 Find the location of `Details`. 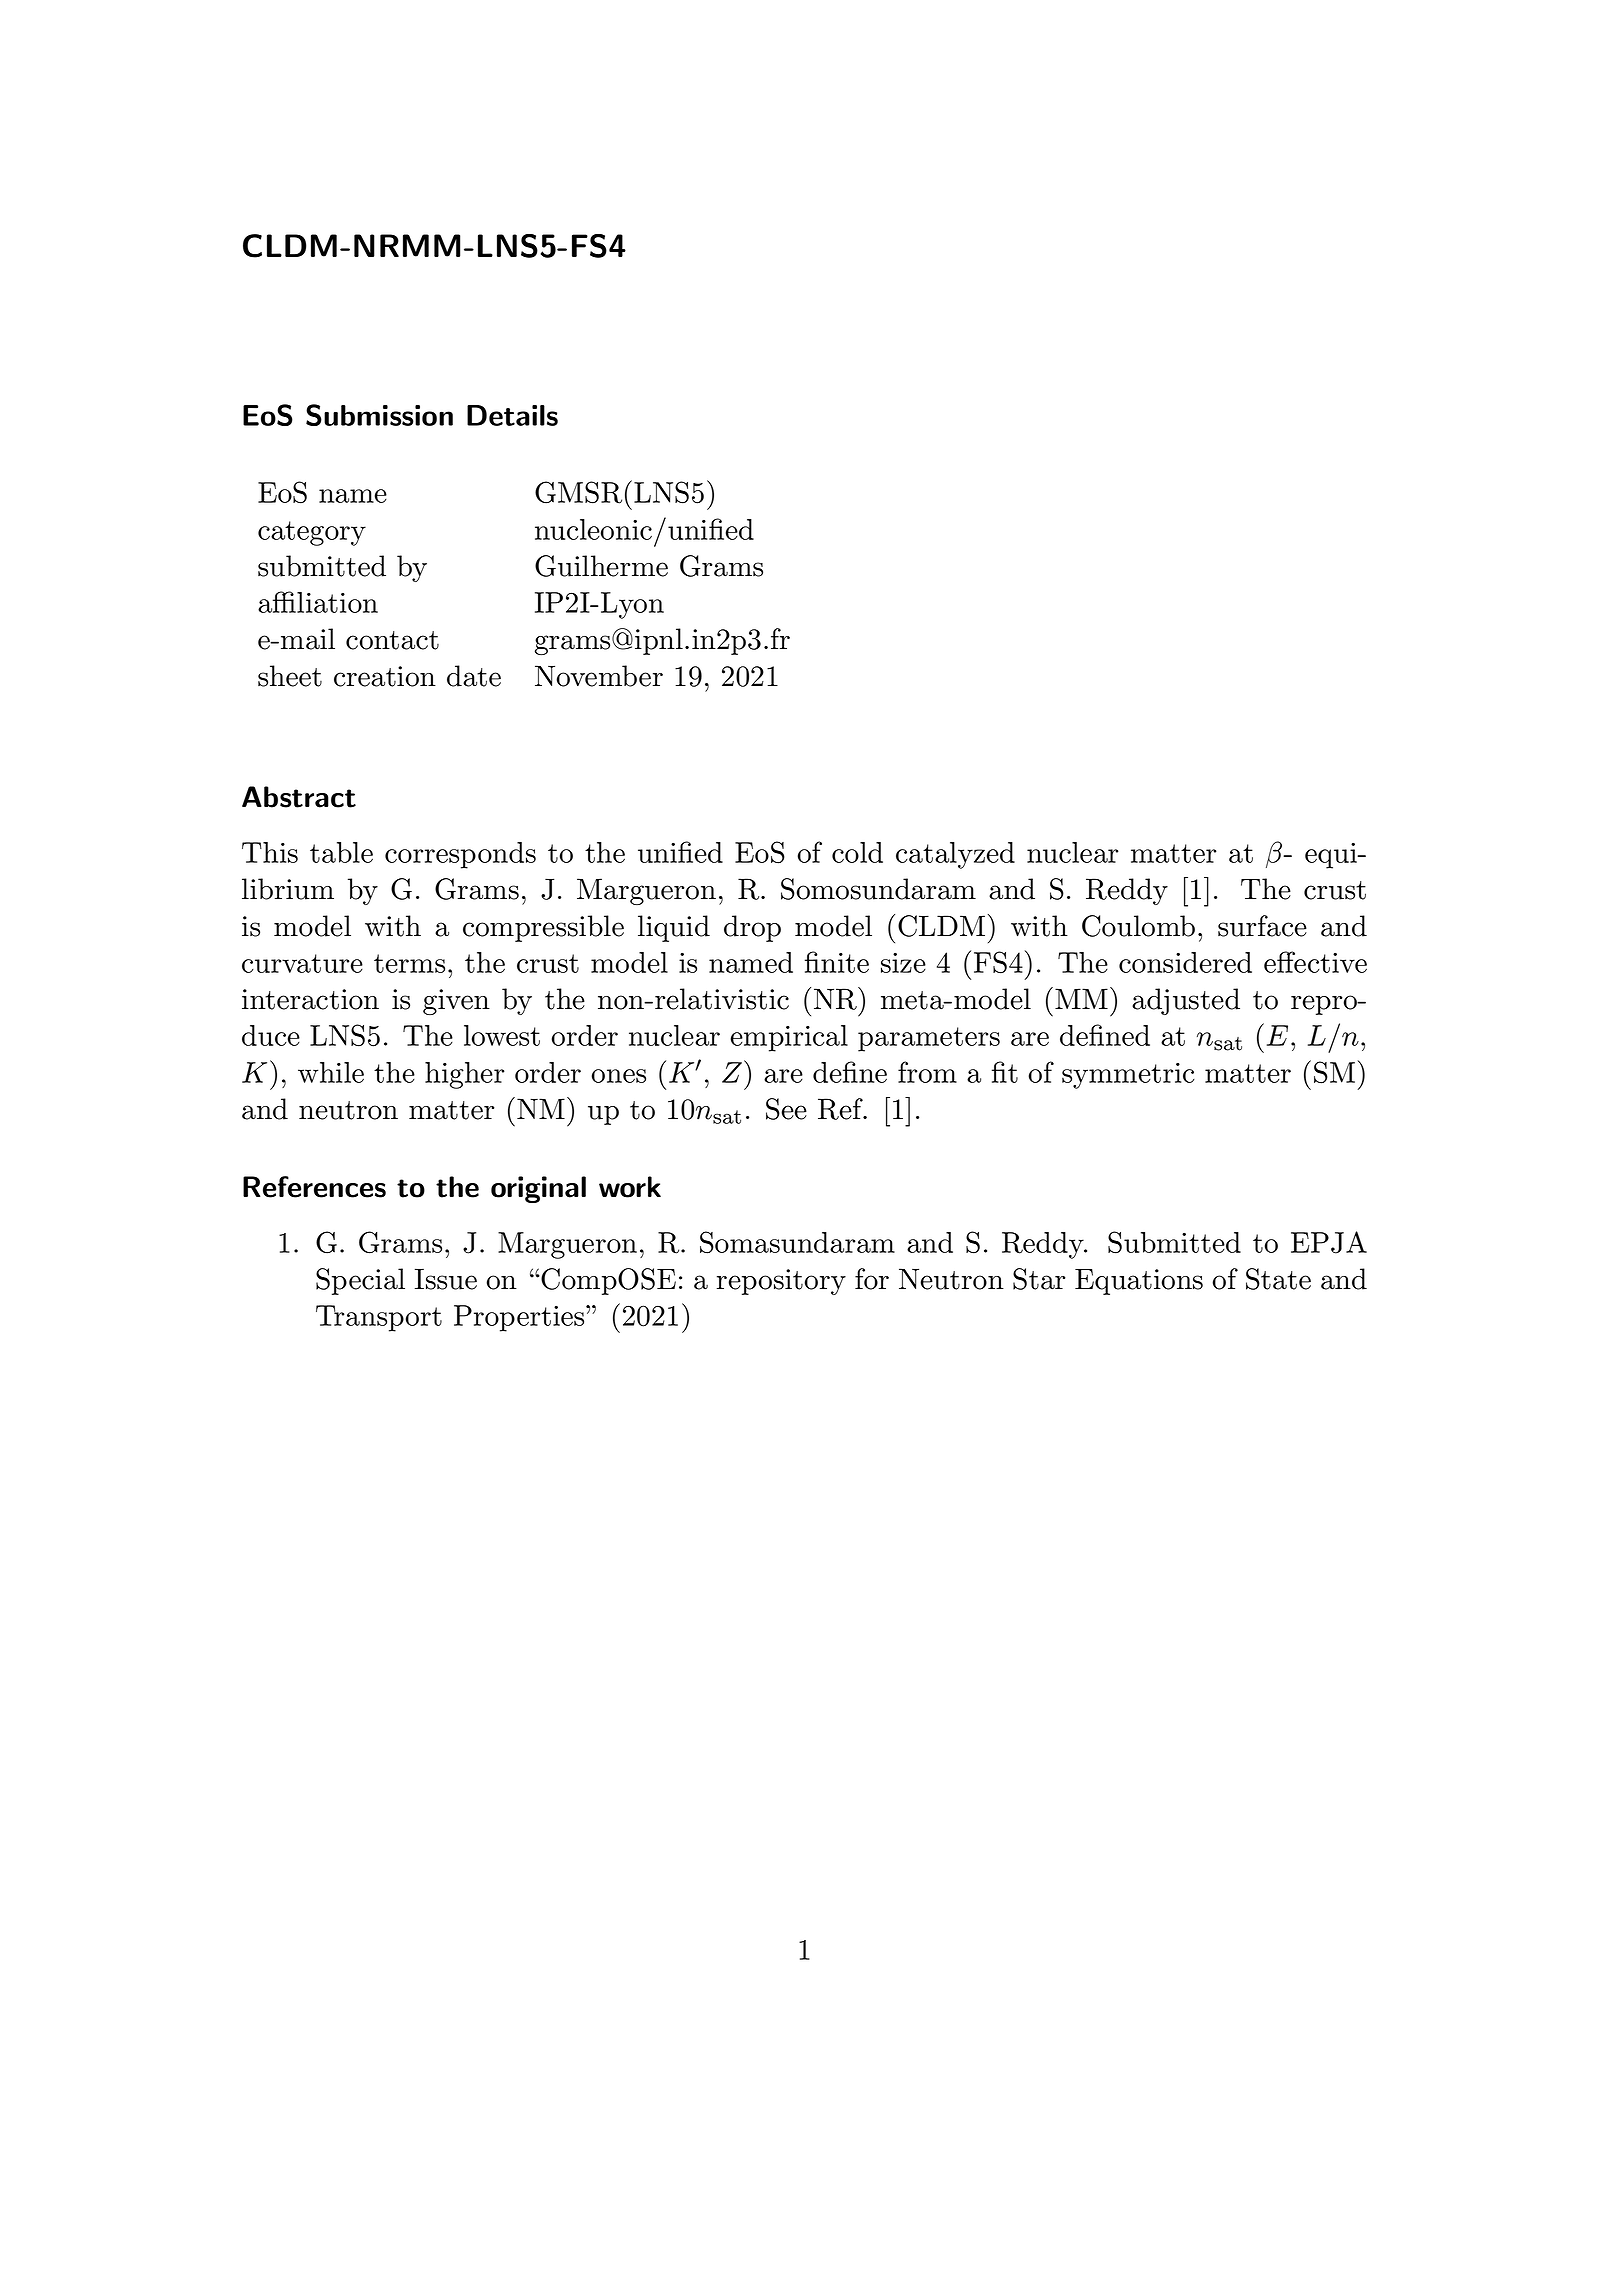

Details is located at coordinates (512, 415).
